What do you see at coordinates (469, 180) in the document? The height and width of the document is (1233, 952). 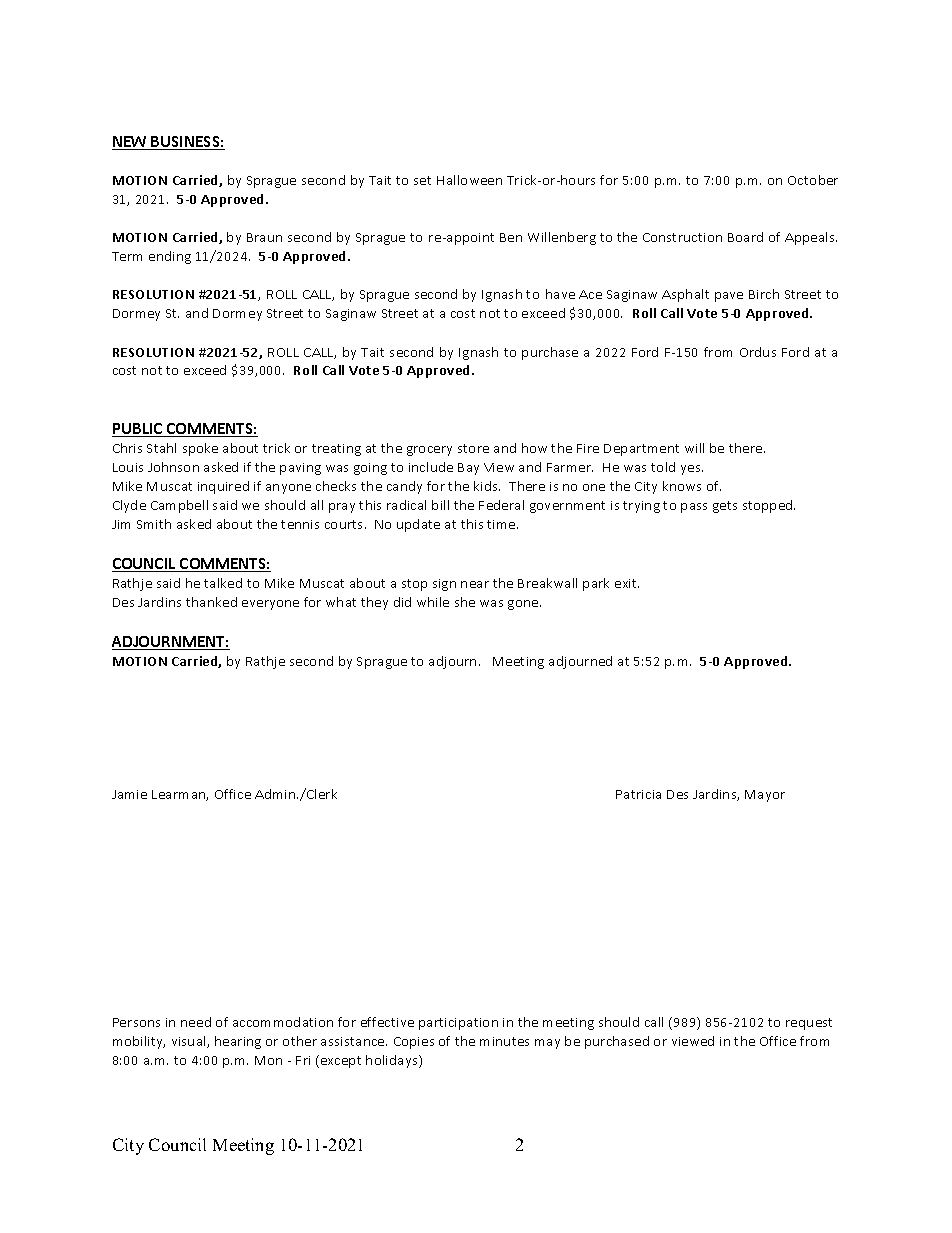 I see `Halloween` at bounding box center [469, 180].
